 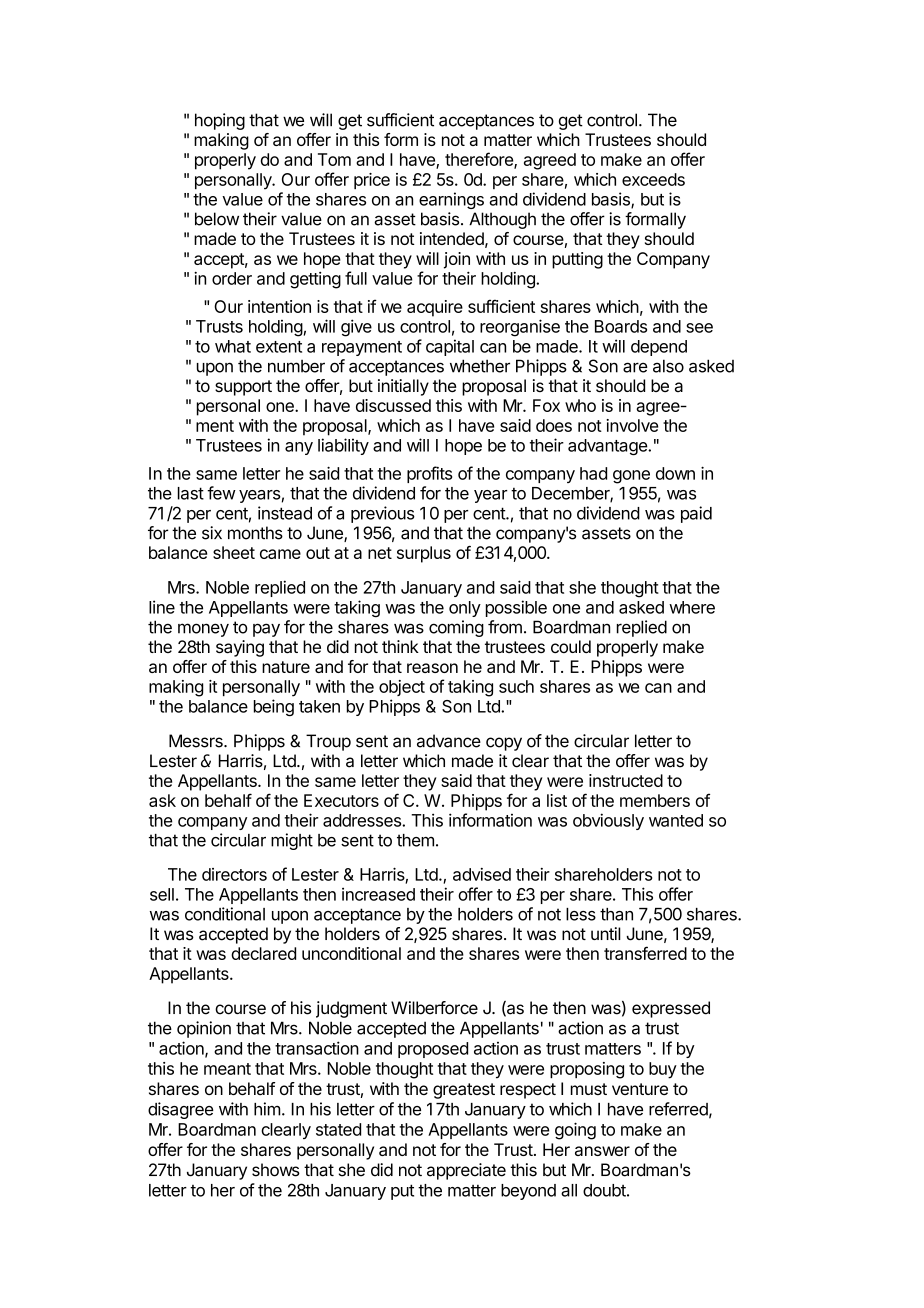 What do you see at coordinates (403, 387) in the screenshot?
I see `initially` at bounding box center [403, 387].
